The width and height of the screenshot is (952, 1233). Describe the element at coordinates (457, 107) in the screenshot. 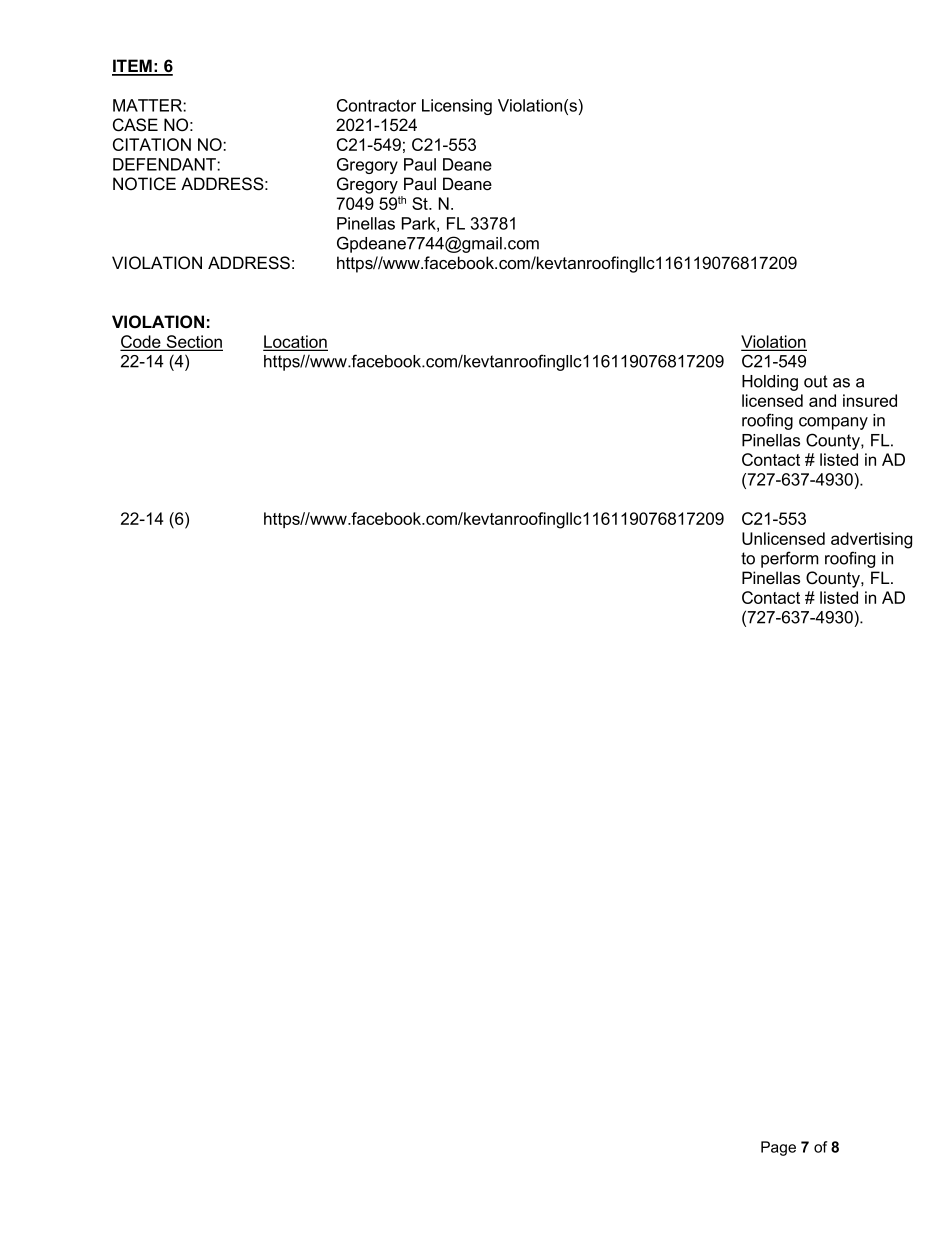

I see `Licensing` at that location.
